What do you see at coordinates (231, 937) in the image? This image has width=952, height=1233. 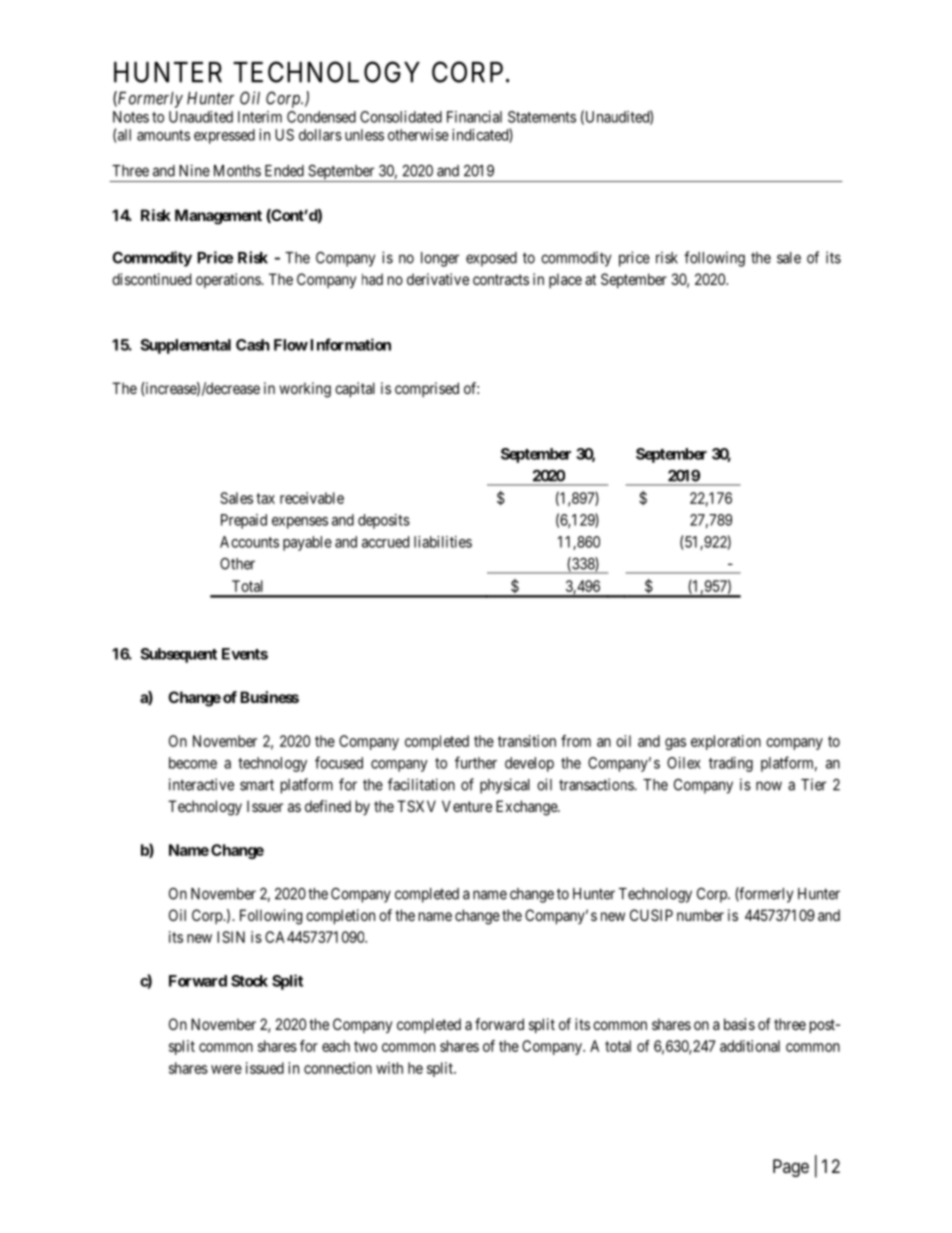 I see `ISIN` at bounding box center [231, 937].
